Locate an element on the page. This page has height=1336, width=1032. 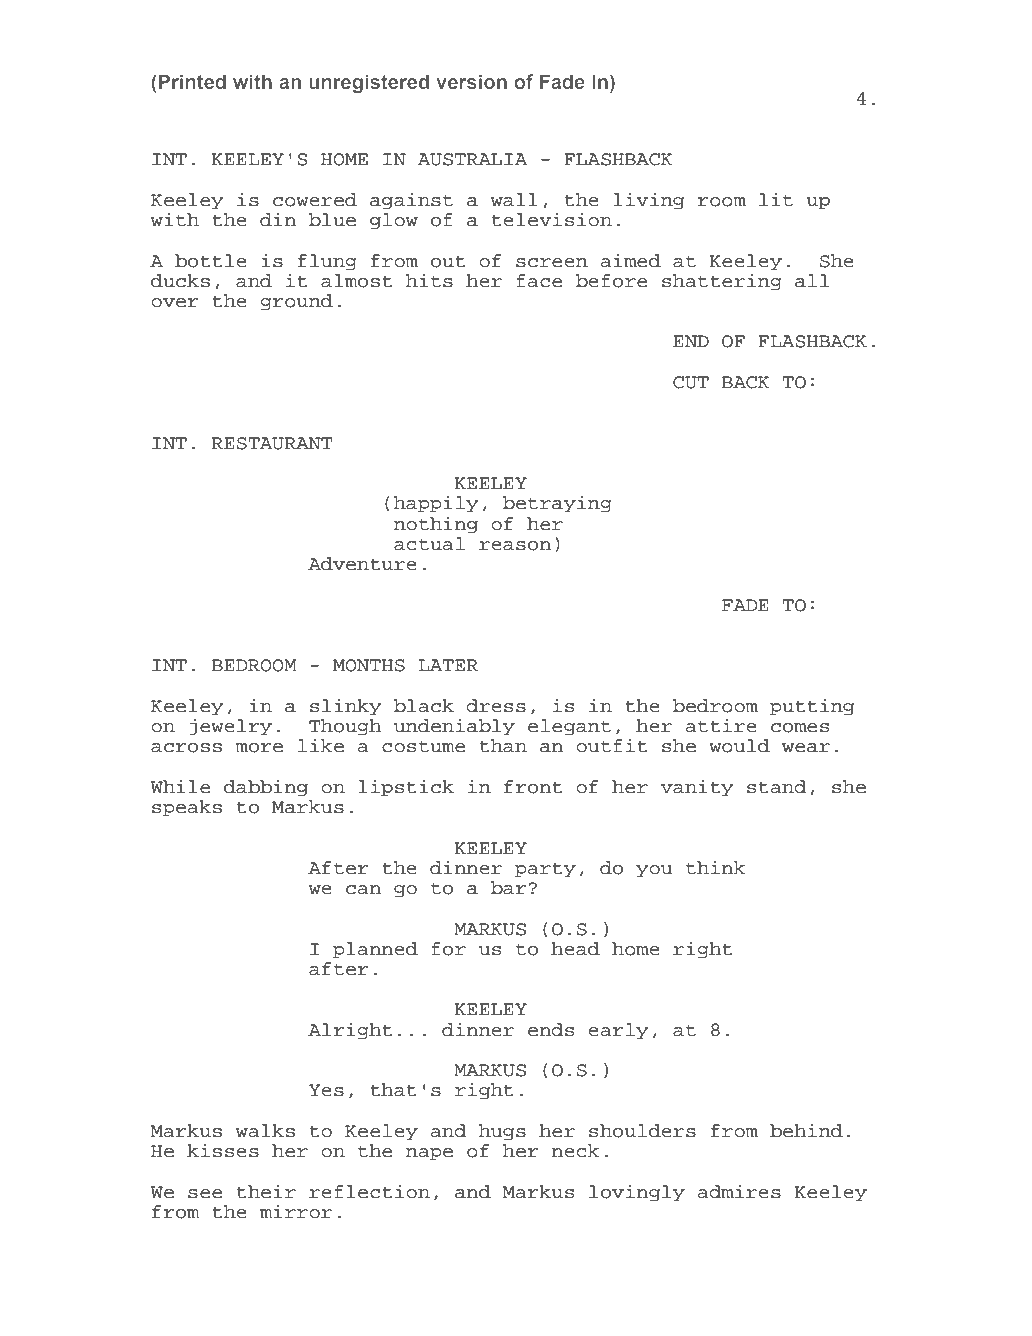
hugs is located at coordinates (502, 1132).
